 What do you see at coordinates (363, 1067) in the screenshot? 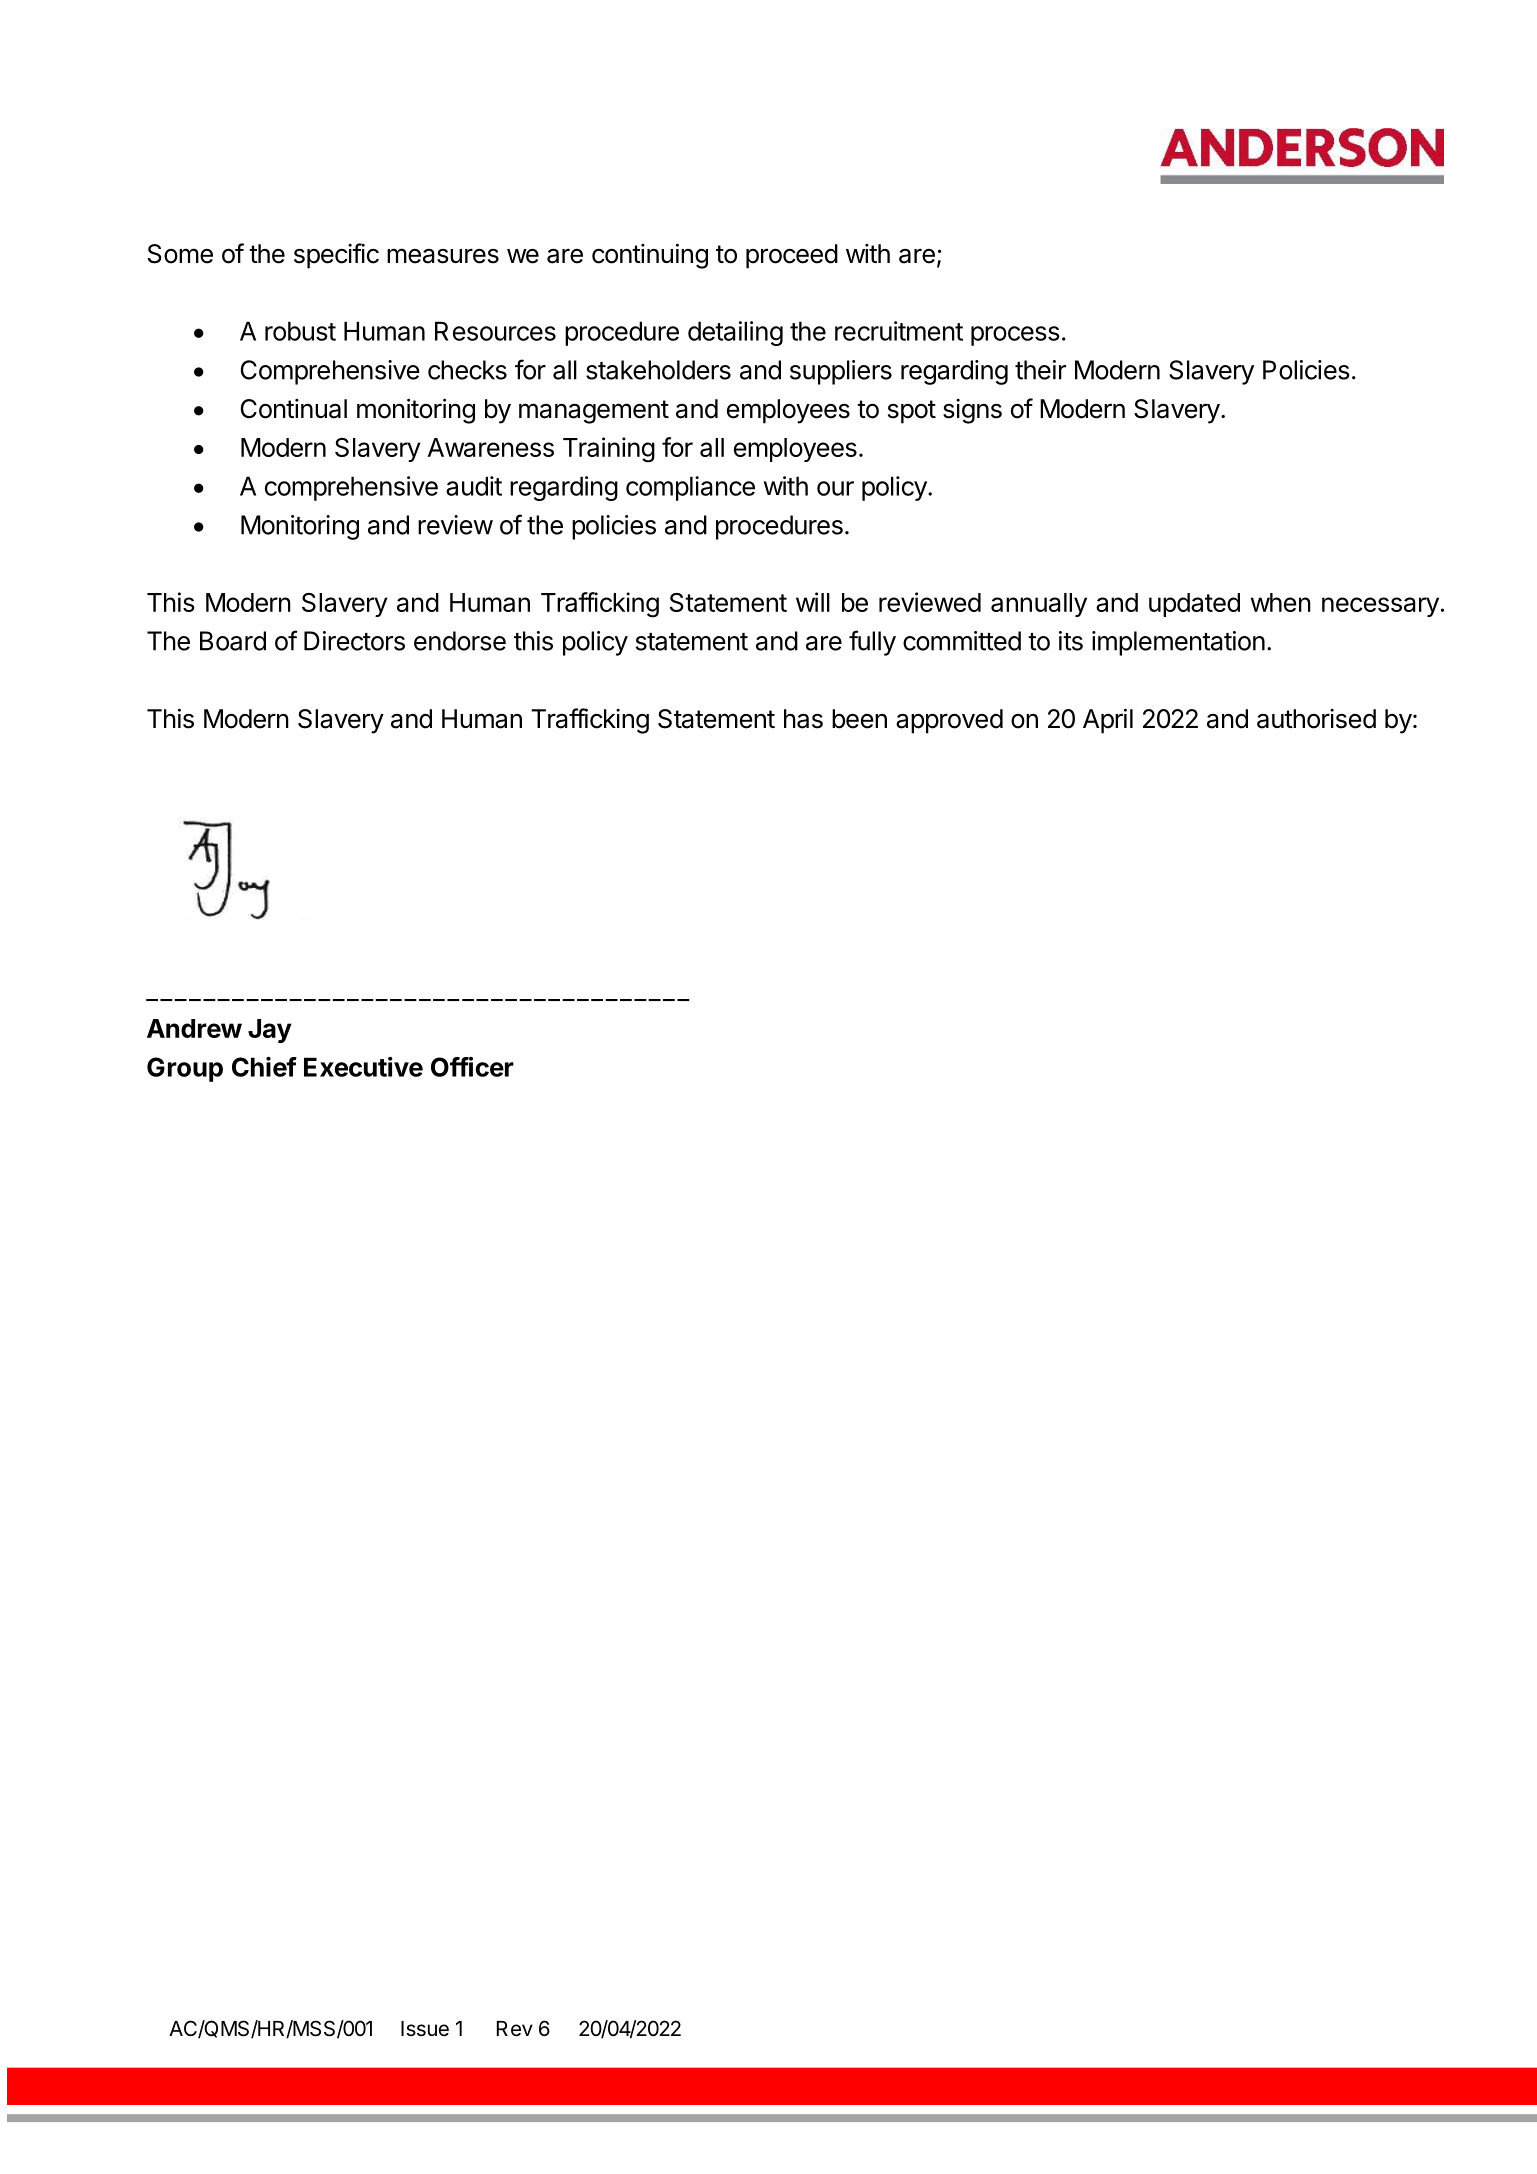
I see `Executive` at bounding box center [363, 1067].
